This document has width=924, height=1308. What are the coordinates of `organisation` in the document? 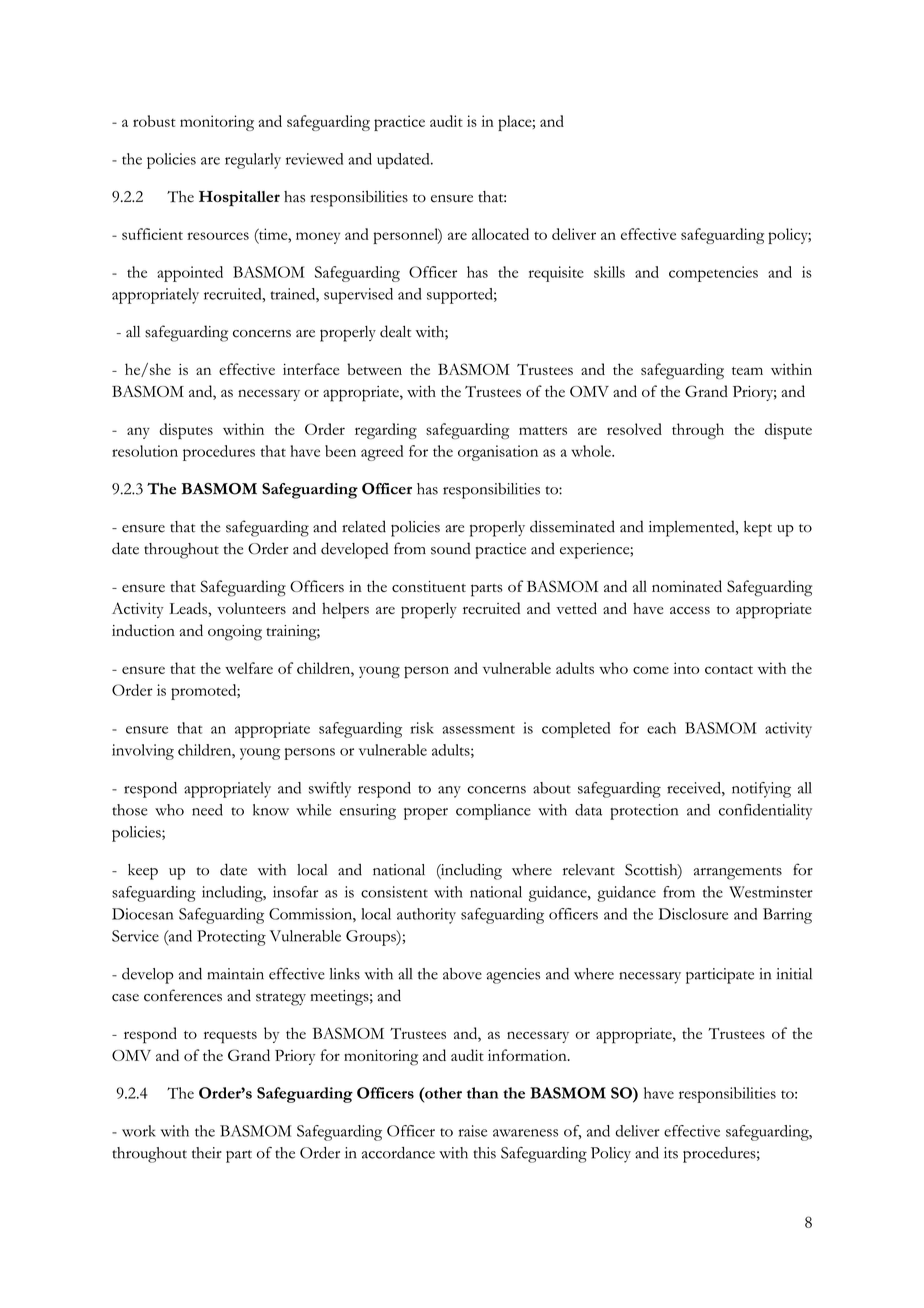 It's located at (498, 453).
